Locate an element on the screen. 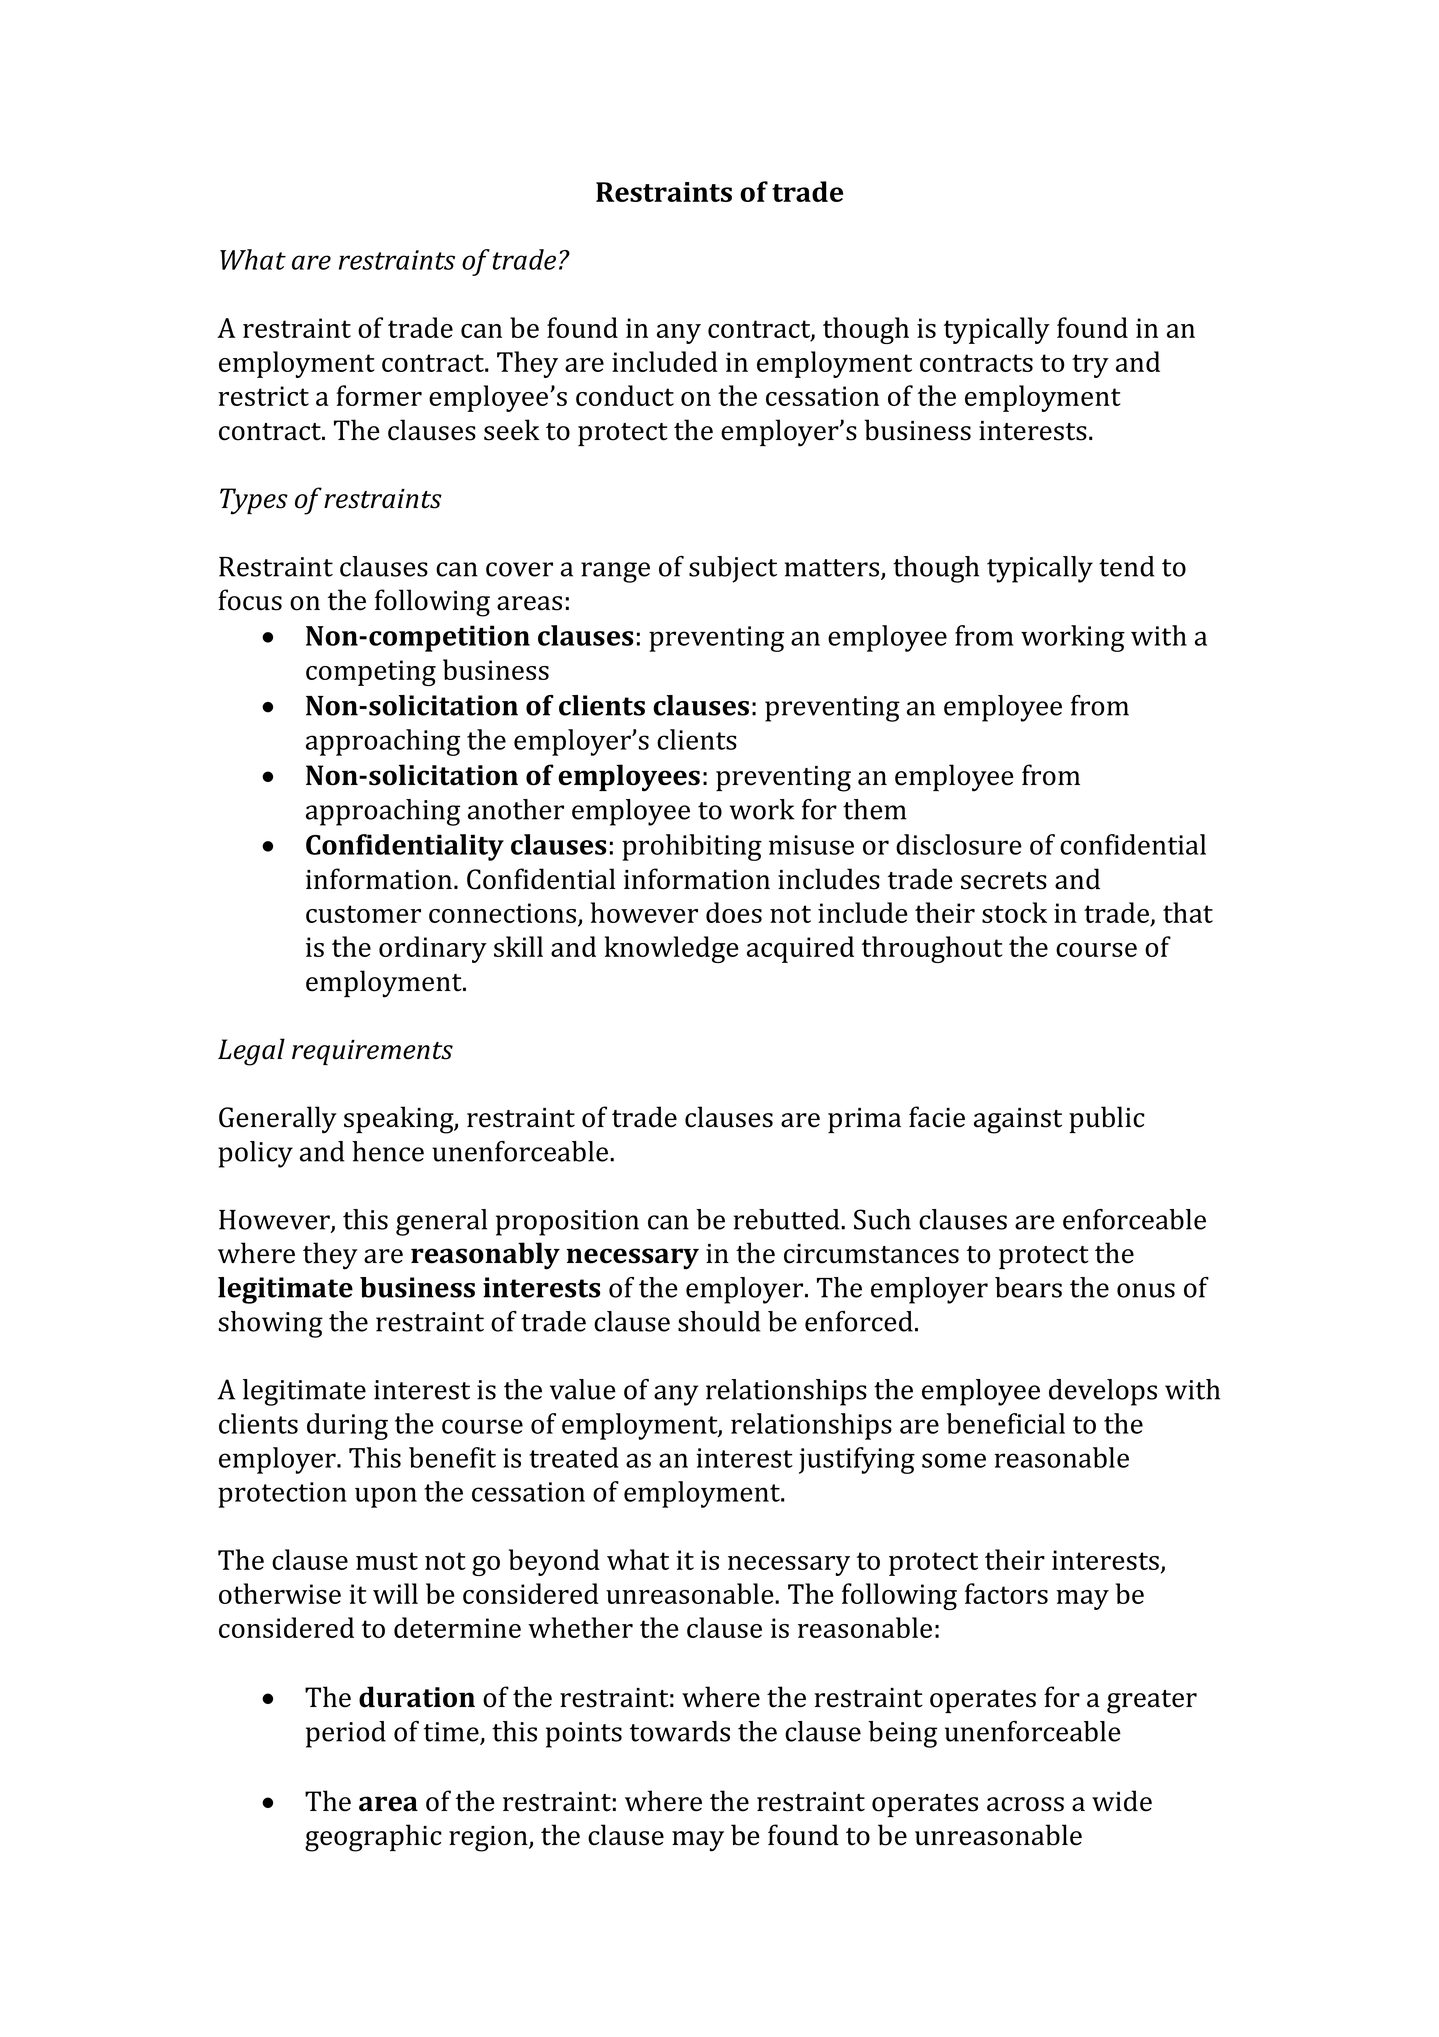  prohibiting is located at coordinates (692, 847).
